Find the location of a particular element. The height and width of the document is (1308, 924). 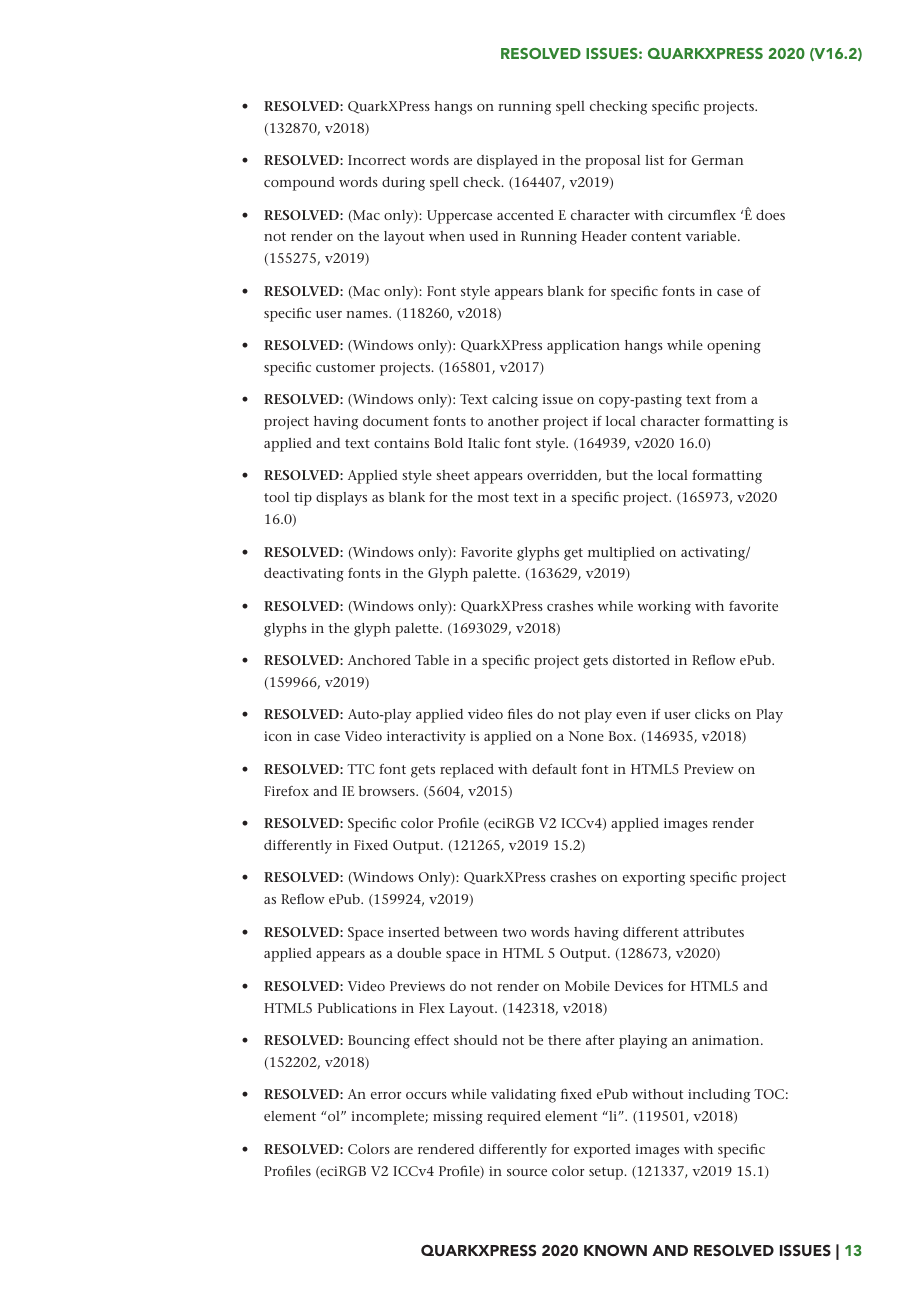

tool is located at coordinates (276, 497).
